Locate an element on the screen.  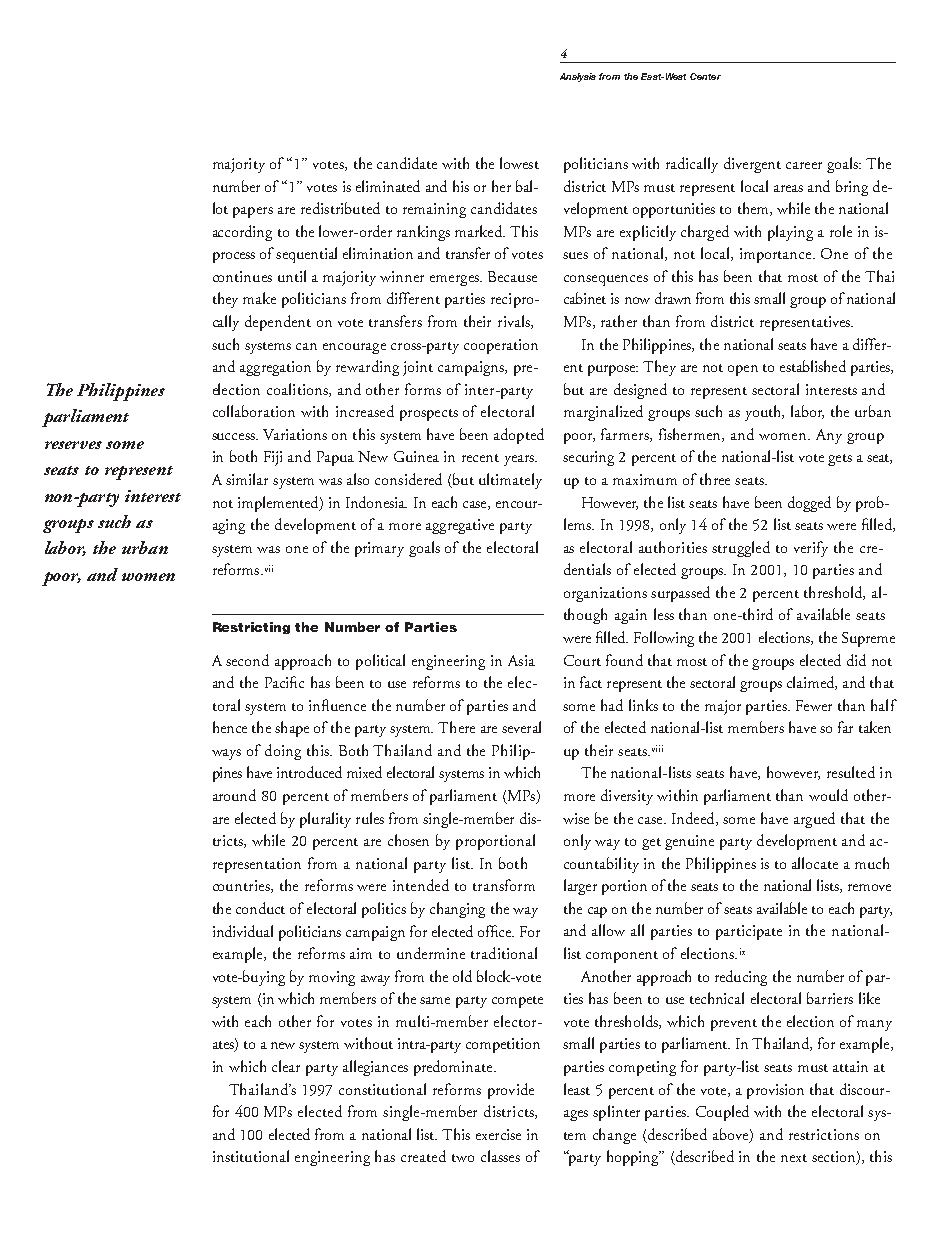
gets is located at coordinates (840, 460).
